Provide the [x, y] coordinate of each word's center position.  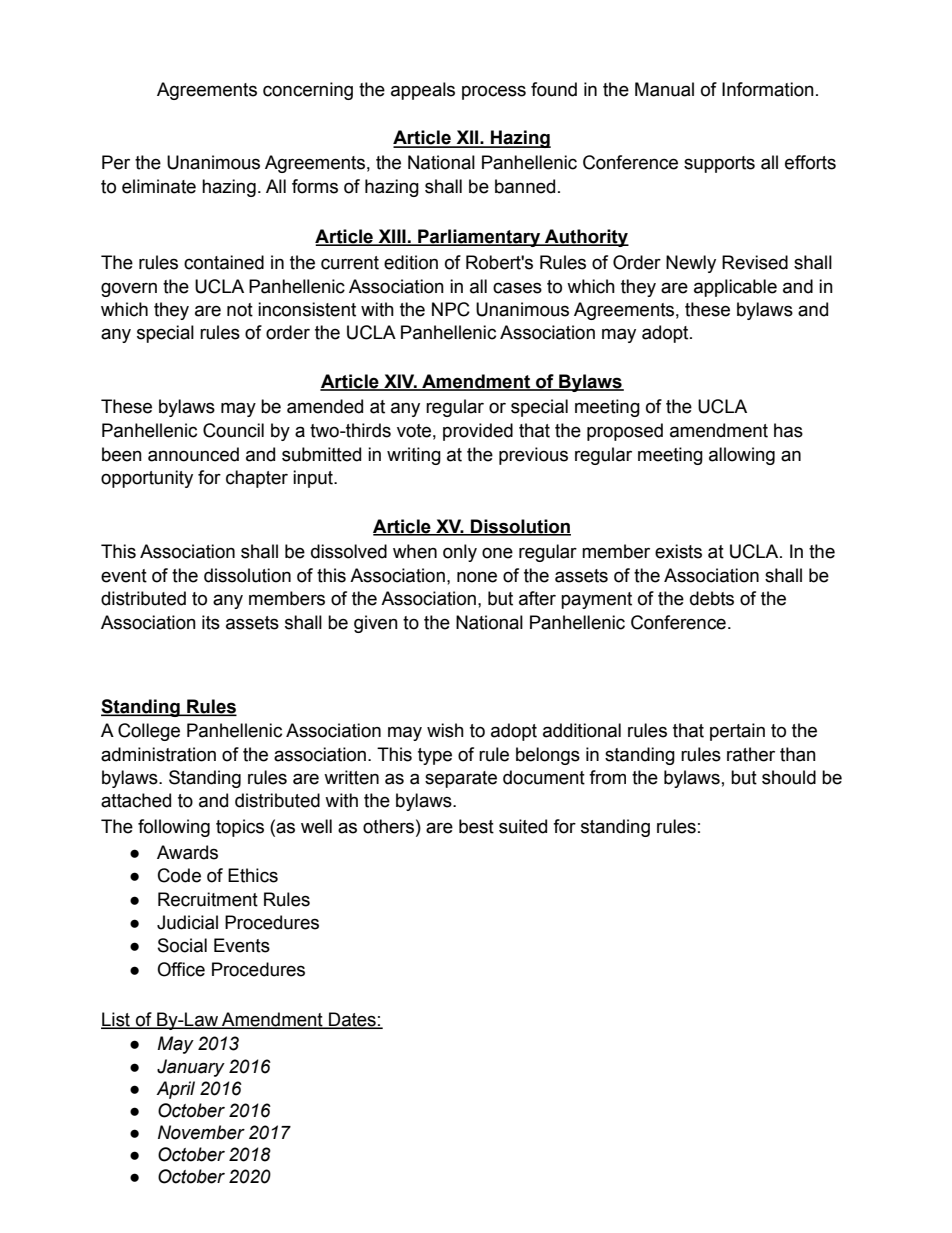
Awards [187, 852]
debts [712, 598]
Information [768, 89]
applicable [735, 288]
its [211, 622]
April [175, 1090]
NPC [451, 309]
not [240, 310]
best [476, 826]
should [789, 777]
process [494, 92]
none [477, 577]
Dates [352, 1020]
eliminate [159, 186]
